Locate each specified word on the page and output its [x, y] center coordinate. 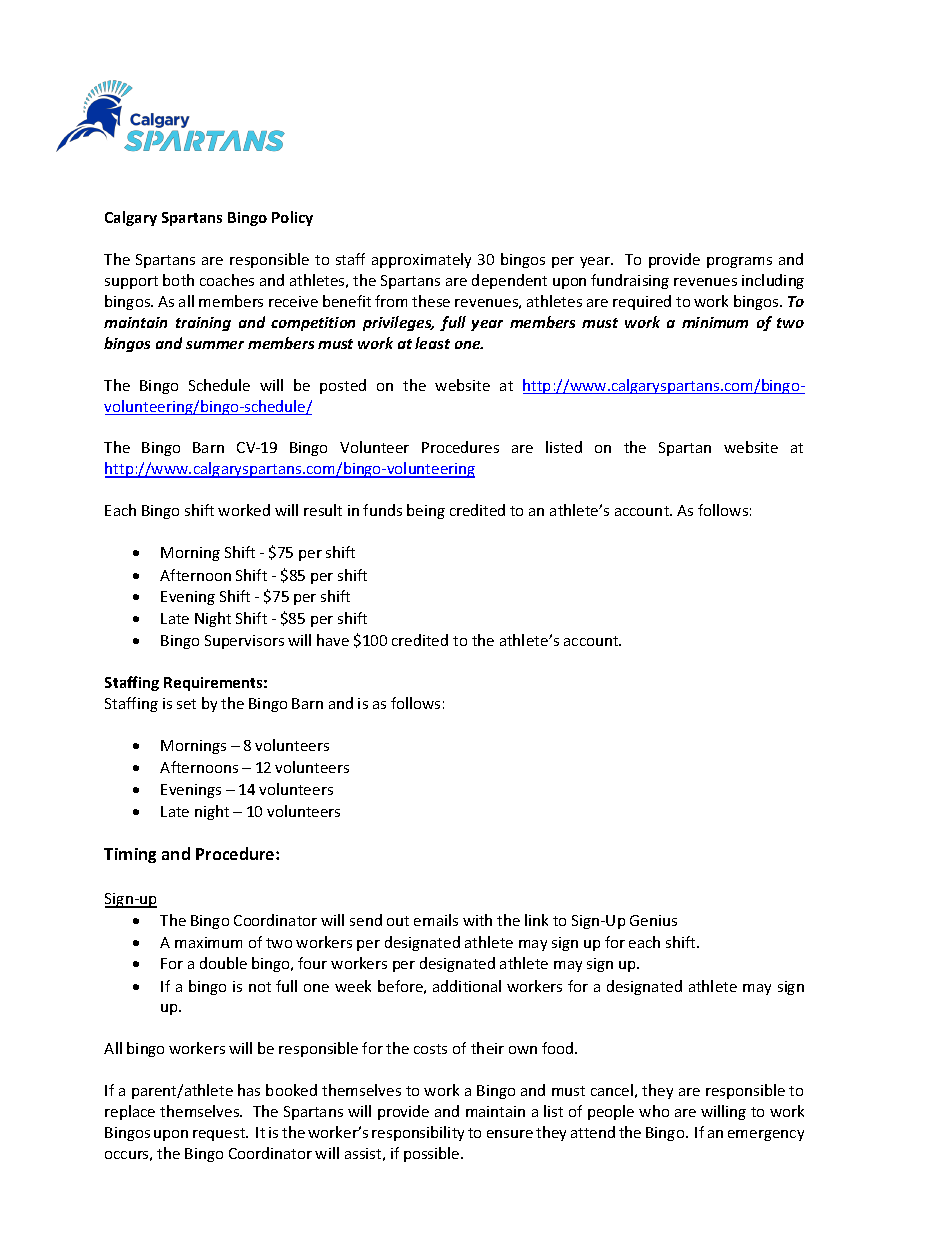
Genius [653, 920]
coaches [227, 280]
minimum [715, 322]
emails [436, 920]
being [426, 511]
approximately [421, 260]
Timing [130, 855]
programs [739, 262]
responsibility [418, 1133]
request [220, 1134]
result [323, 510]
